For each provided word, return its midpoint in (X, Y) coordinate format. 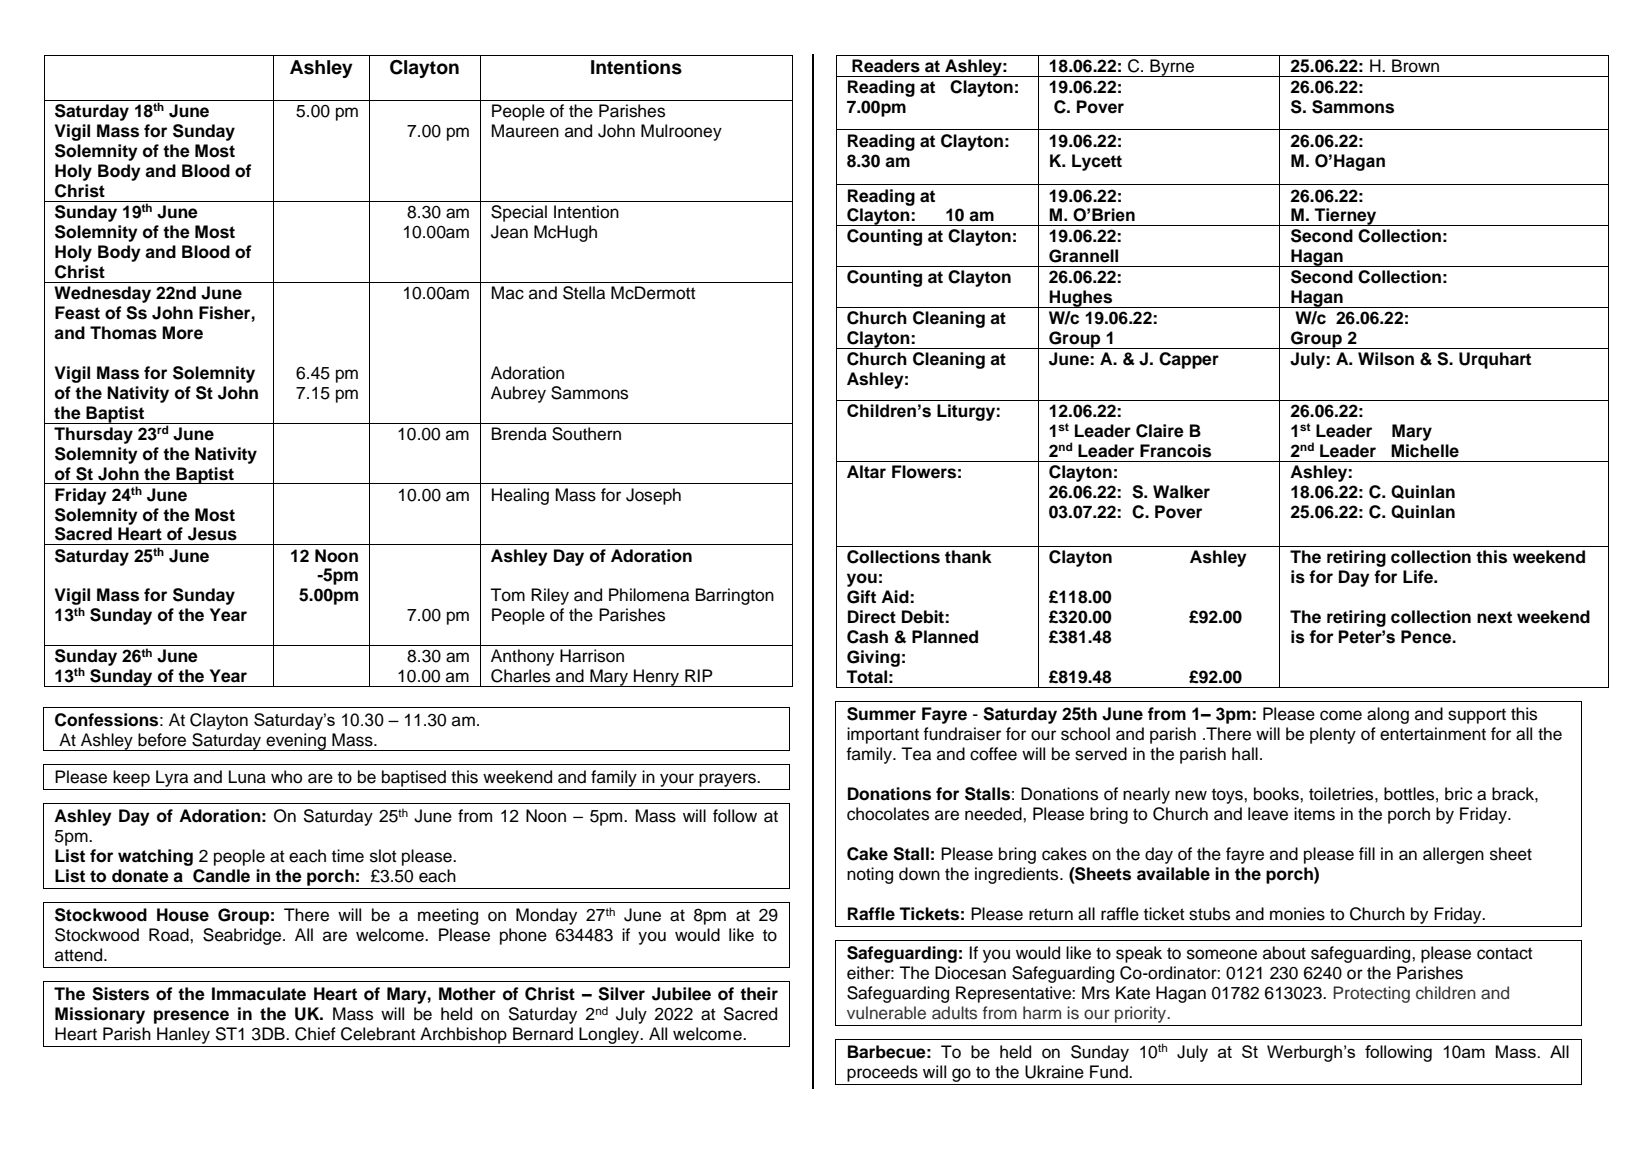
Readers (886, 66)
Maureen (525, 131)
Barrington (735, 596)
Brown (1415, 66)
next (1494, 617)
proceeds (882, 1073)
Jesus (212, 534)
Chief (315, 1034)
